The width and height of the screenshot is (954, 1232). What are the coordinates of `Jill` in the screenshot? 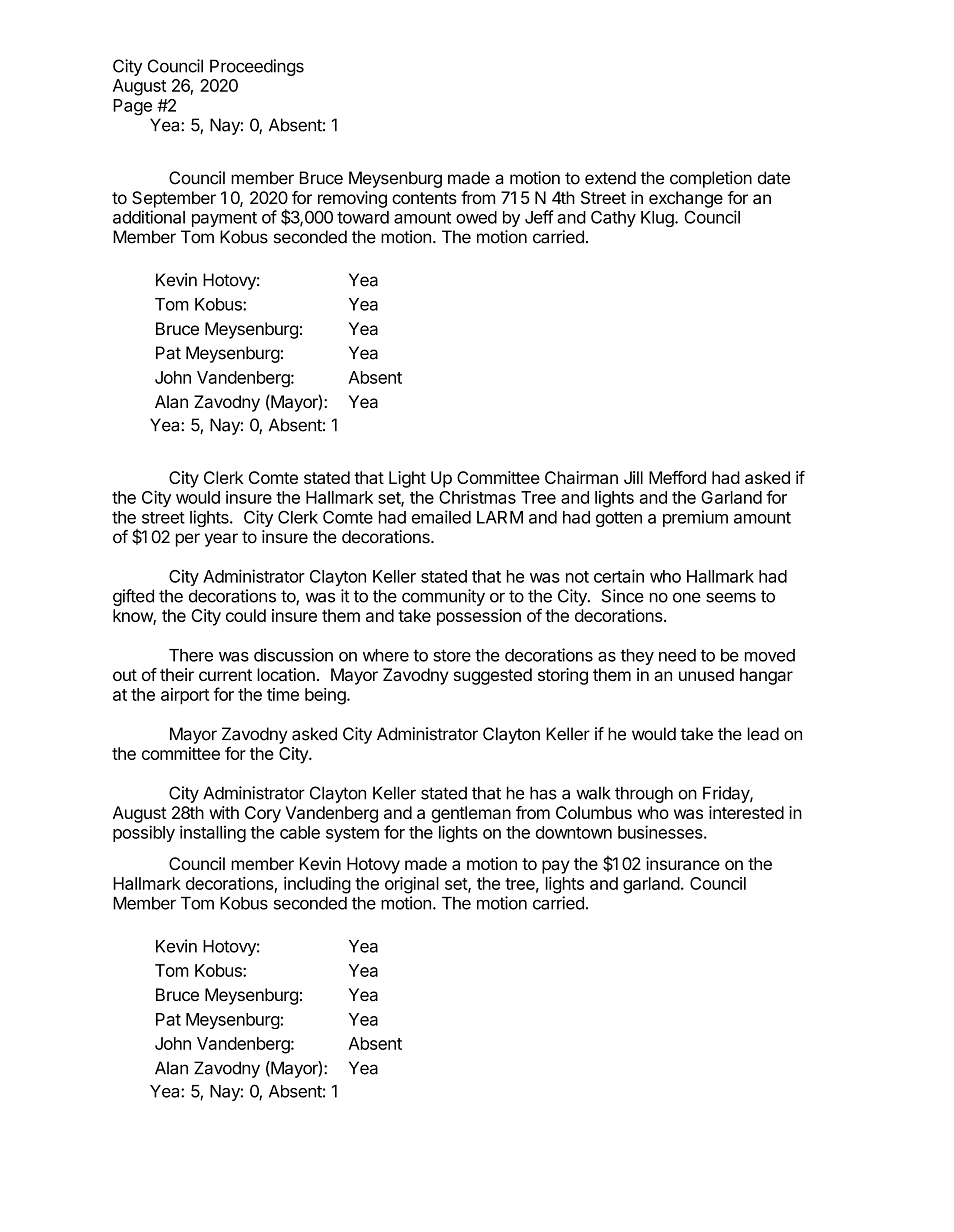 It's located at (633, 477).
